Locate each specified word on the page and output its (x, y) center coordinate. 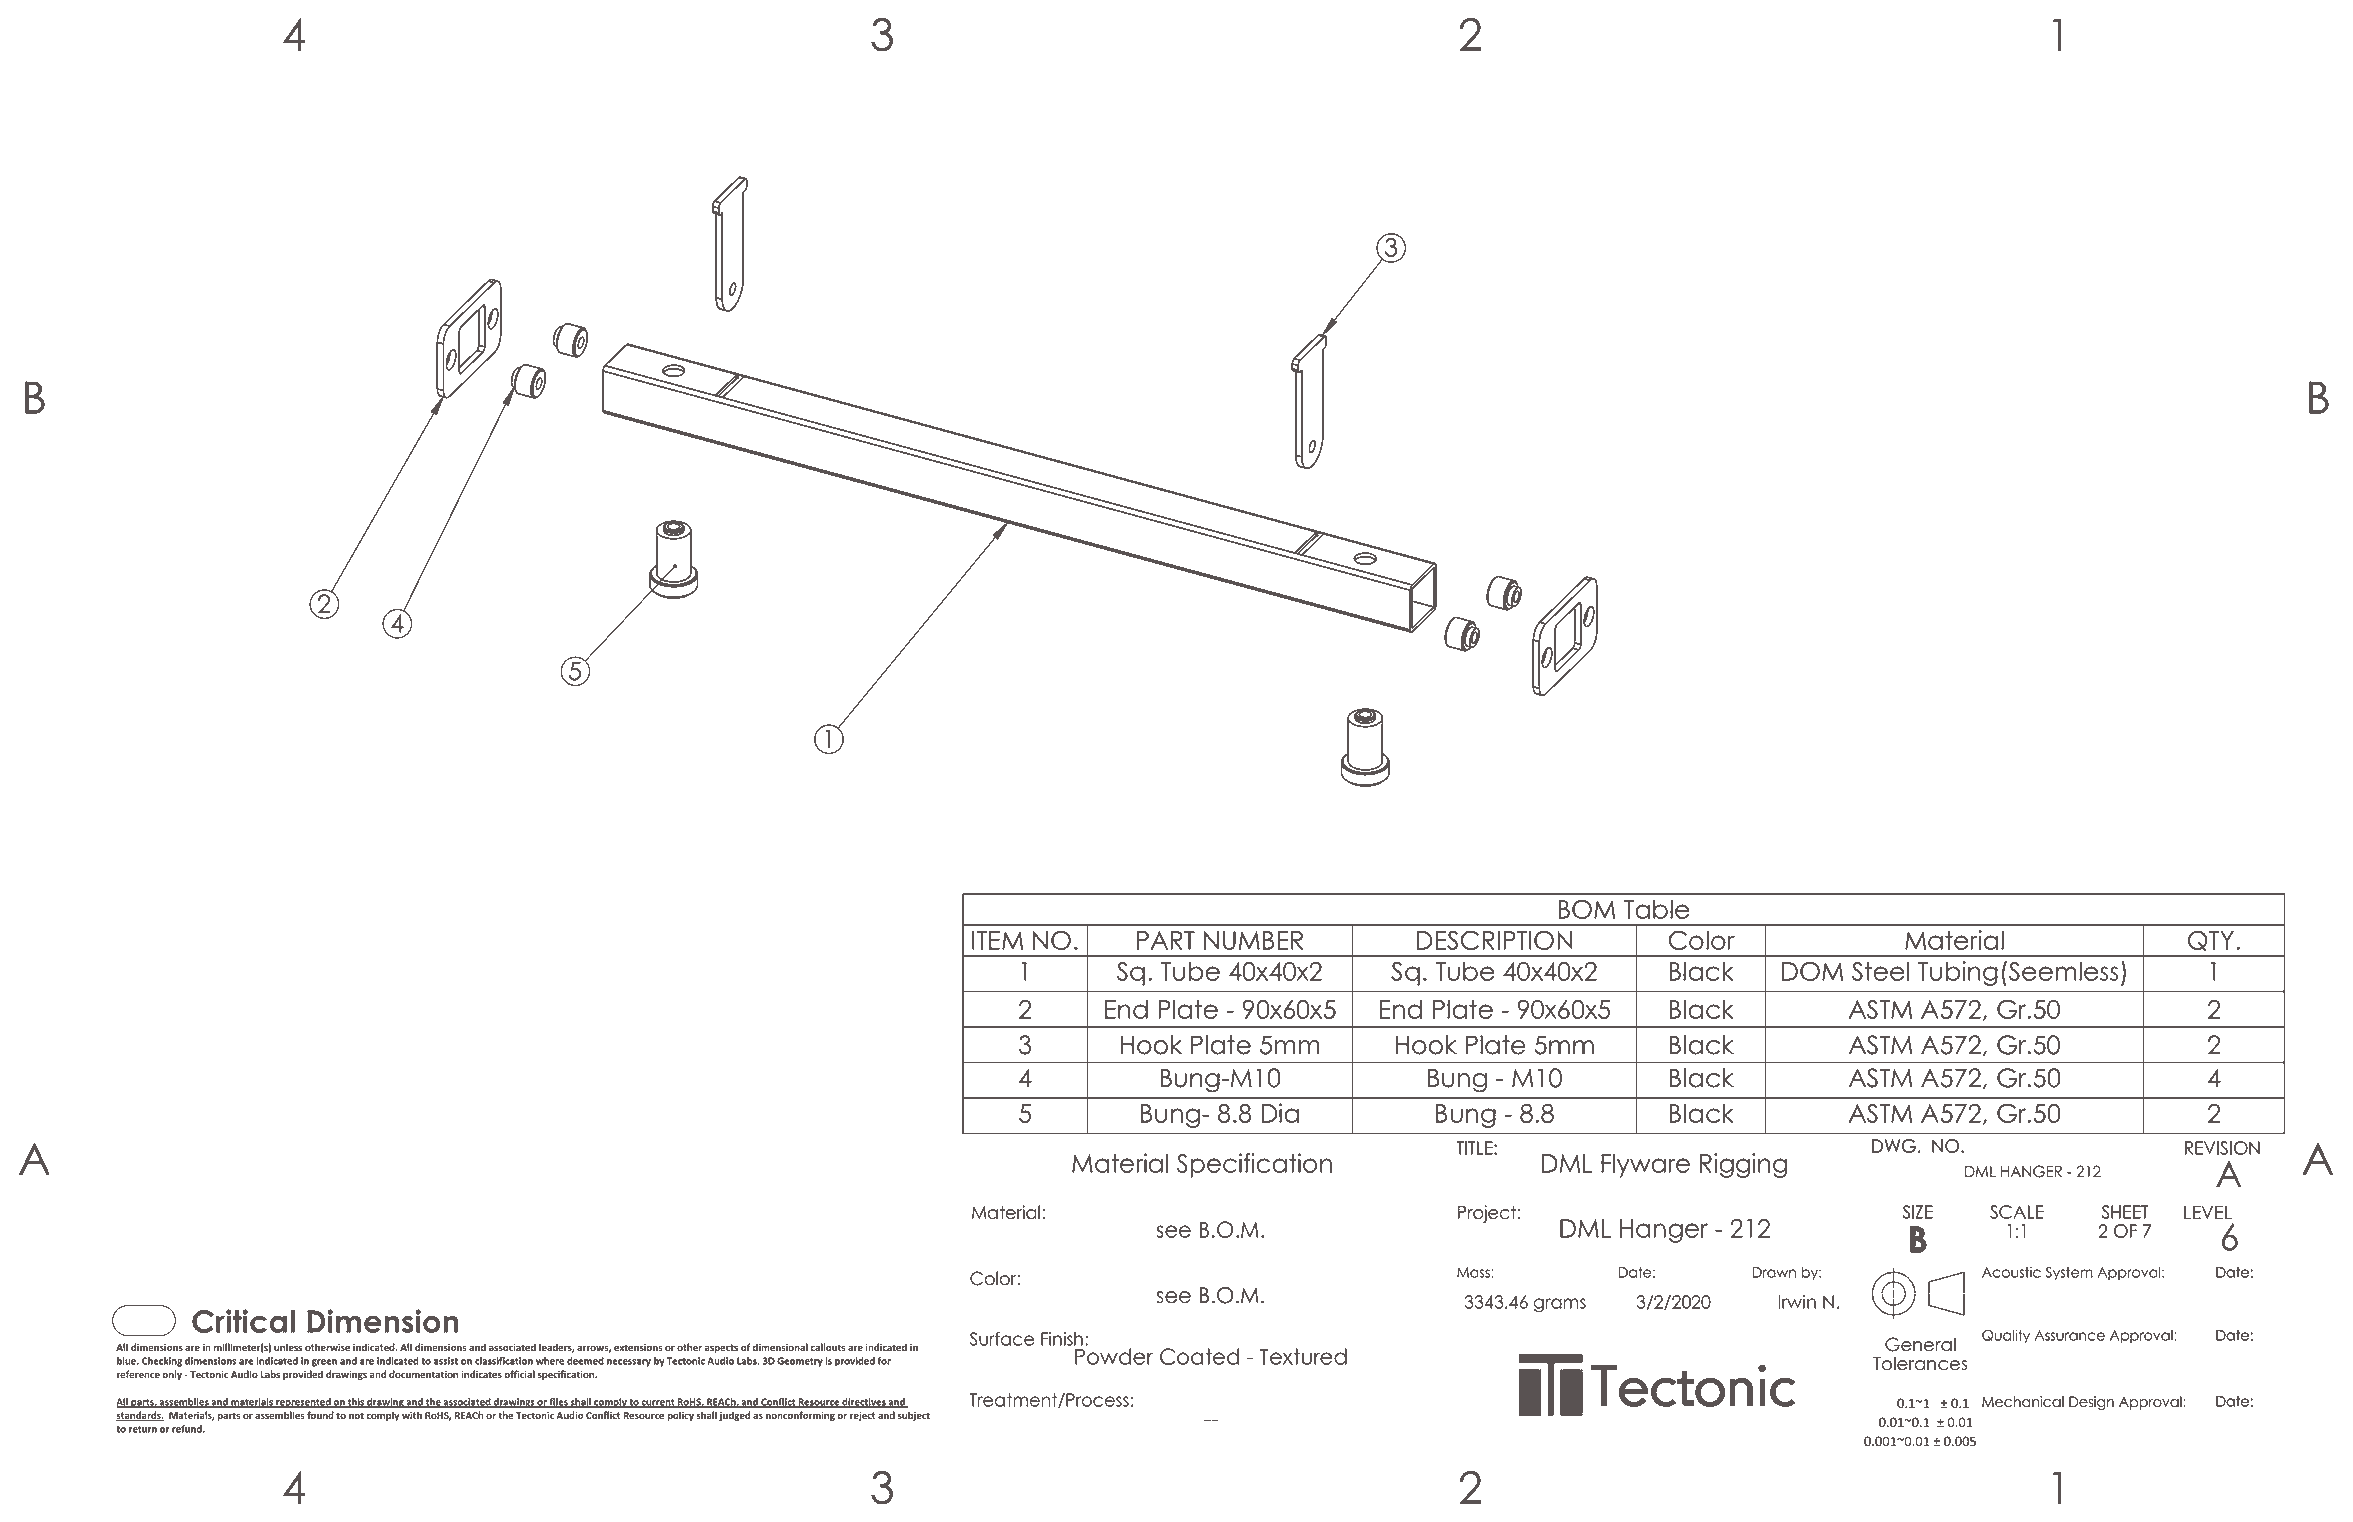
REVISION (2222, 1148)
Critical (243, 1321)
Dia (1280, 1113)
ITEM (997, 940)
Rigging (1743, 1165)
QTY (2211, 940)
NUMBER (1253, 940)
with (412, 1415)
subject (914, 1416)
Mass (1474, 1272)
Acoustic (2011, 1272)
